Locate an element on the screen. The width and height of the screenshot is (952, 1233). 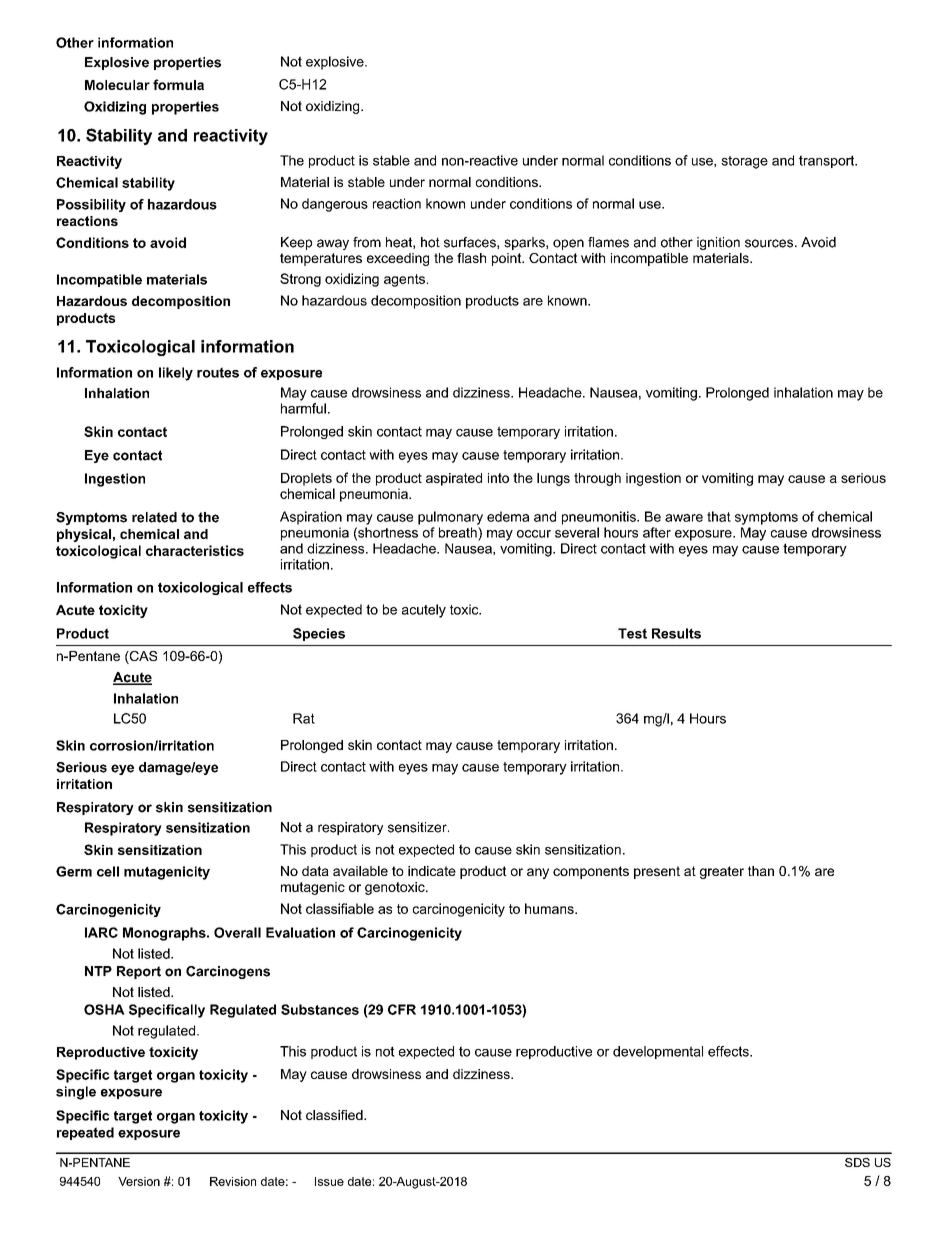
dangerous is located at coordinates (335, 205).
